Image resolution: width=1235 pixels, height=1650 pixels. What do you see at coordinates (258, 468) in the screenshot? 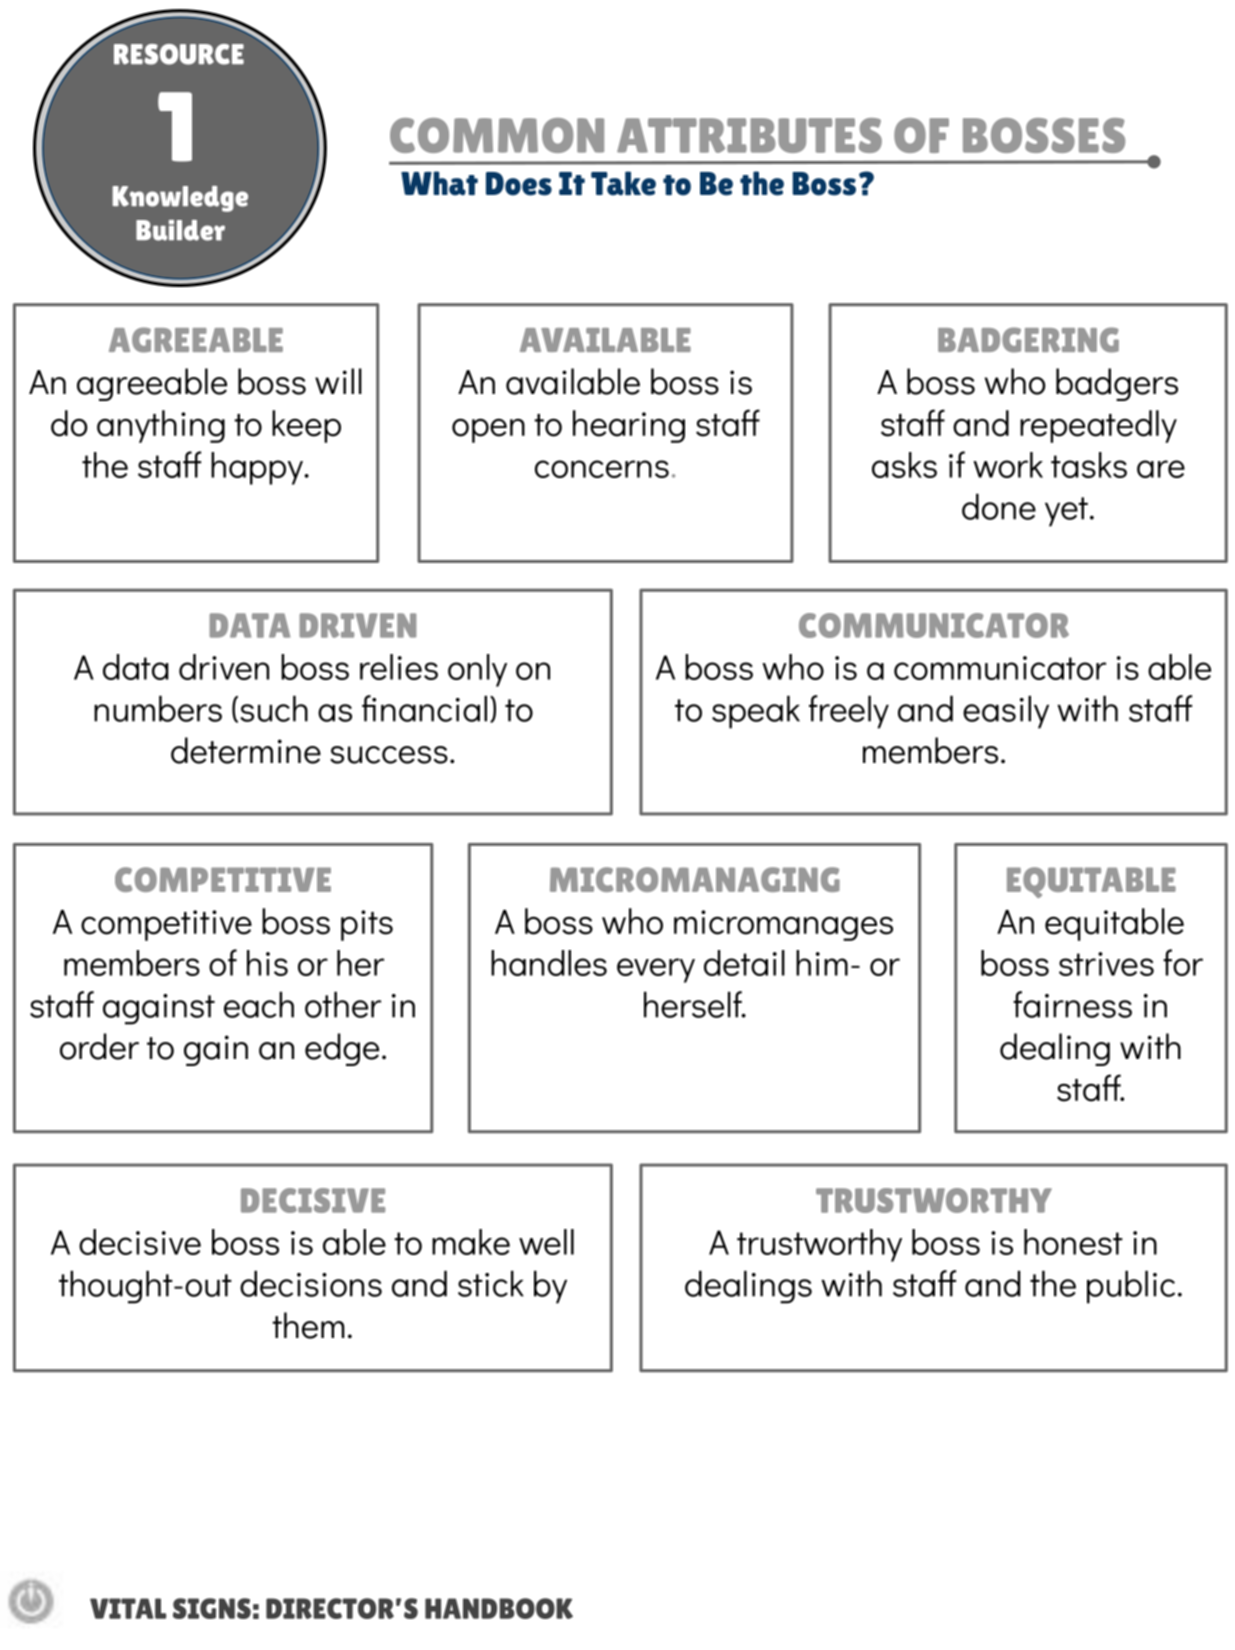
I see `happy` at bounding box center [258, 468].
